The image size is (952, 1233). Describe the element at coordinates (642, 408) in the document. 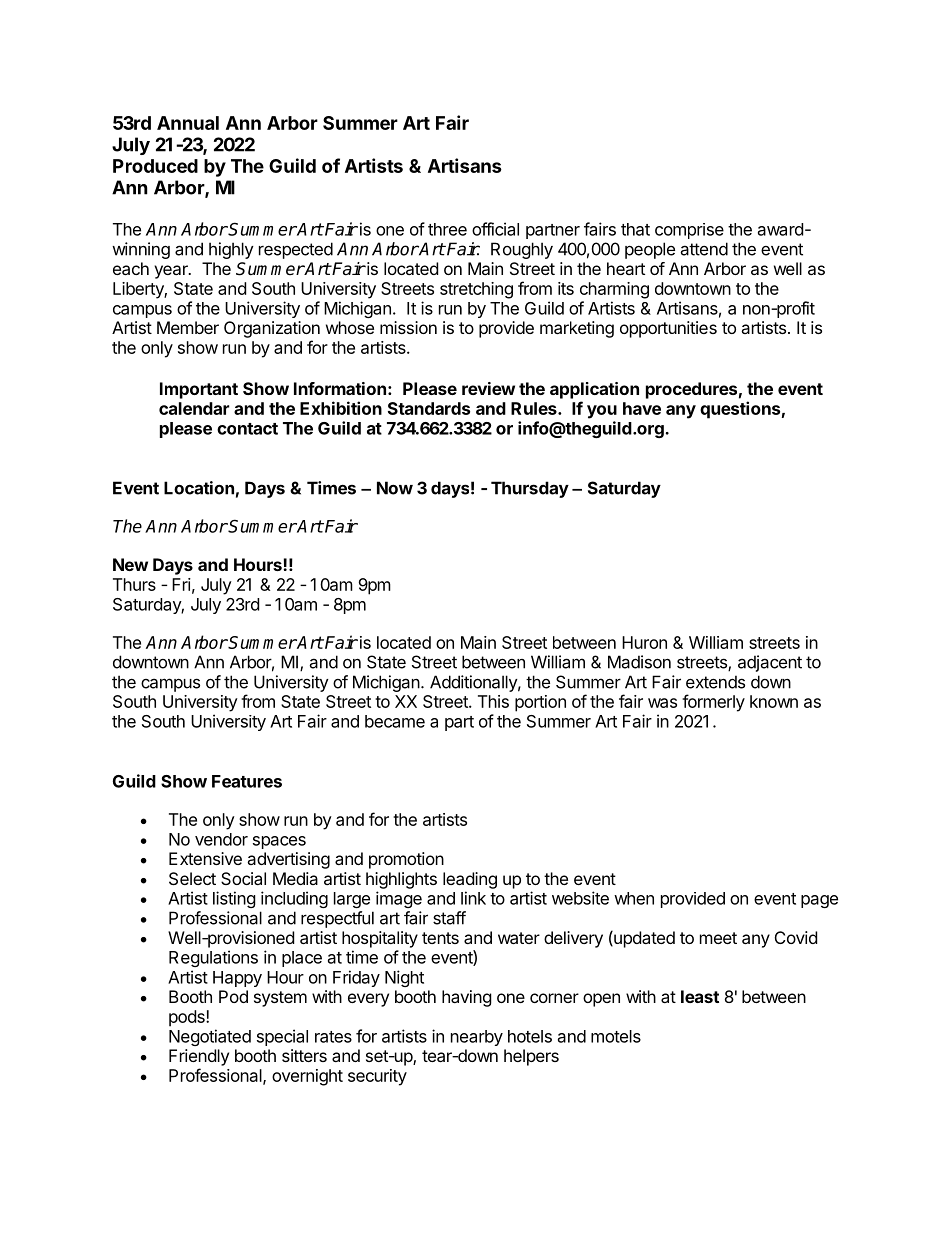

I see `have` at that location.
